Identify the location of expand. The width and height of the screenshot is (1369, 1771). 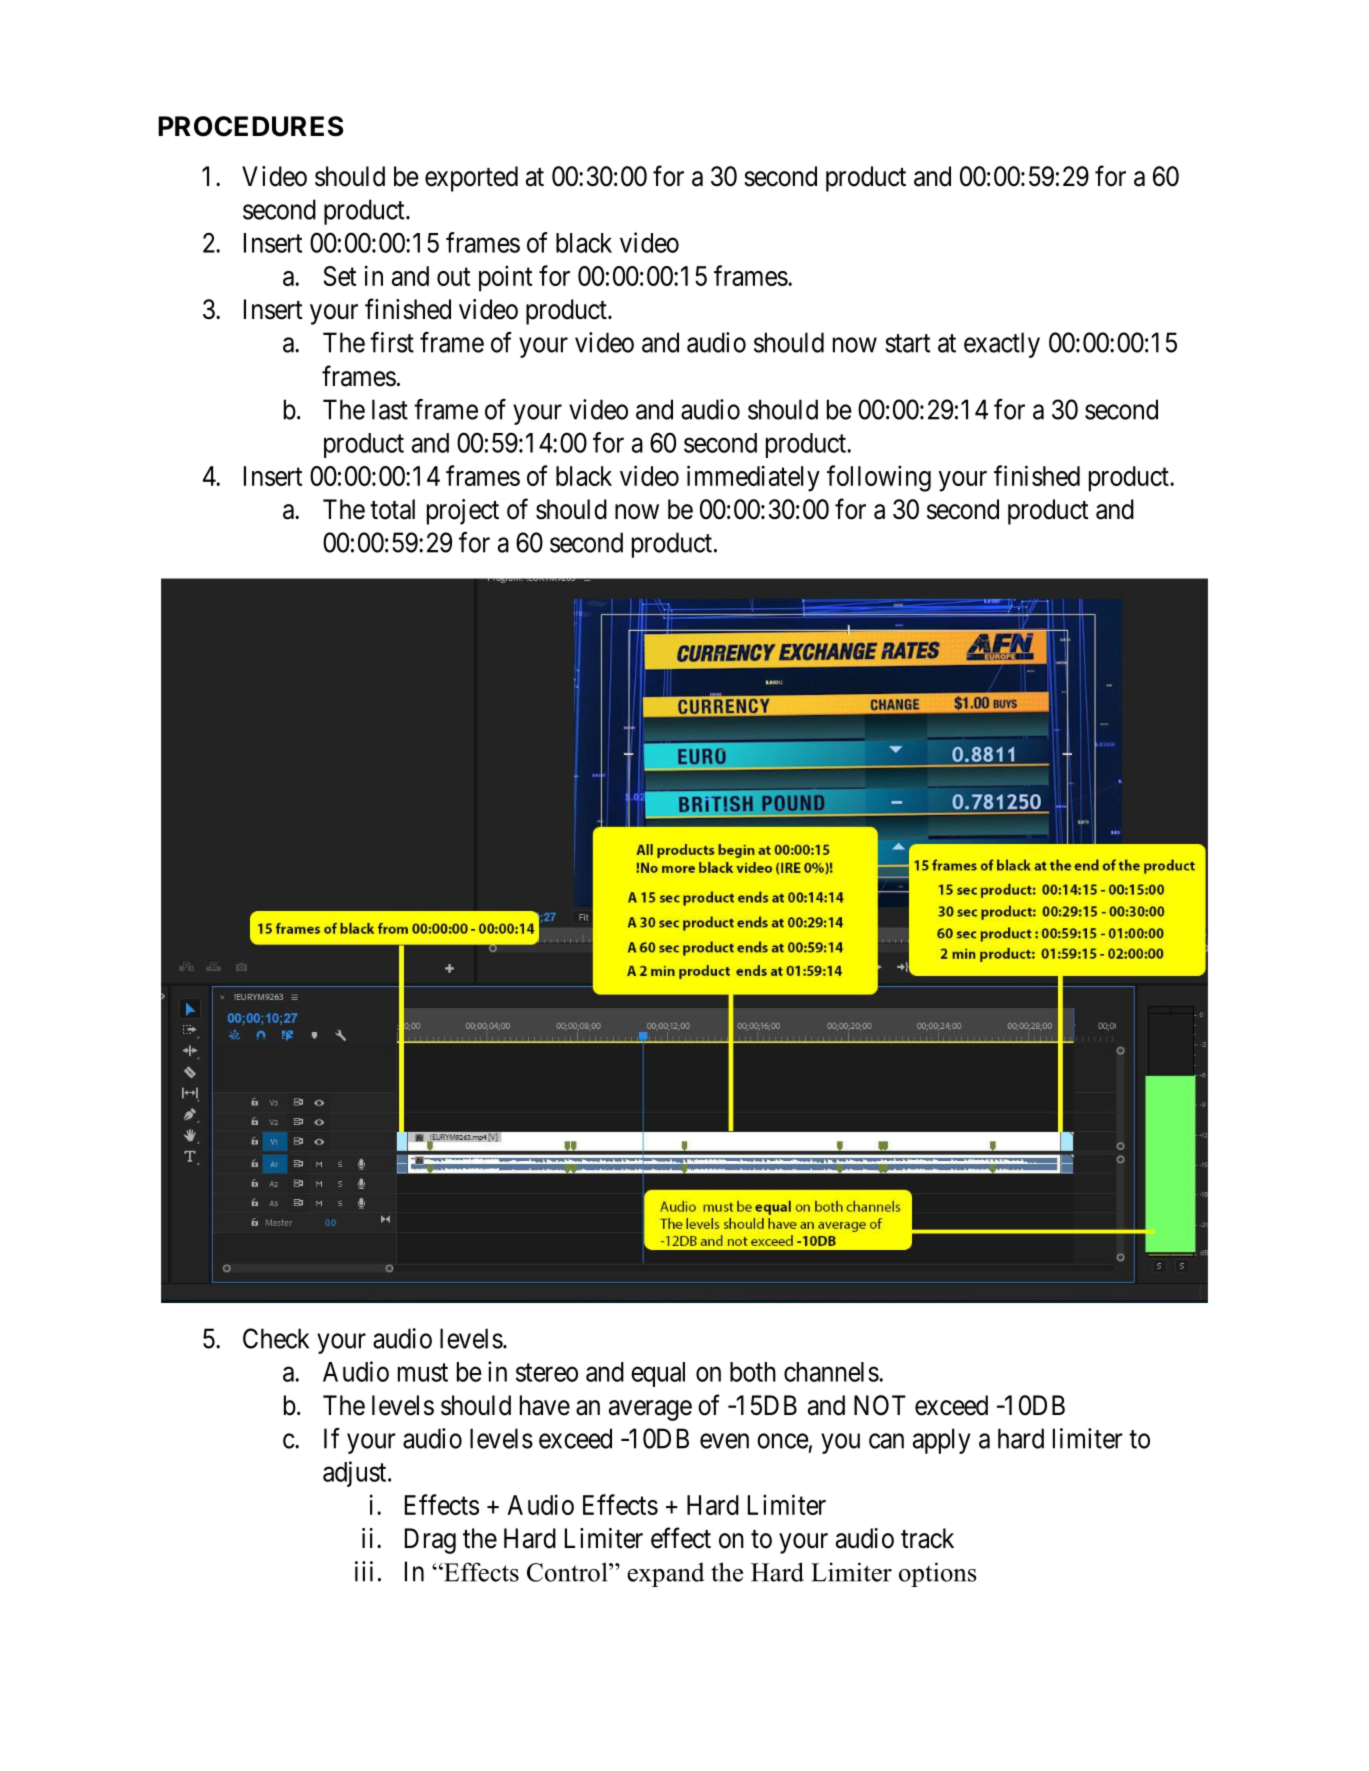
(665, 1574).
